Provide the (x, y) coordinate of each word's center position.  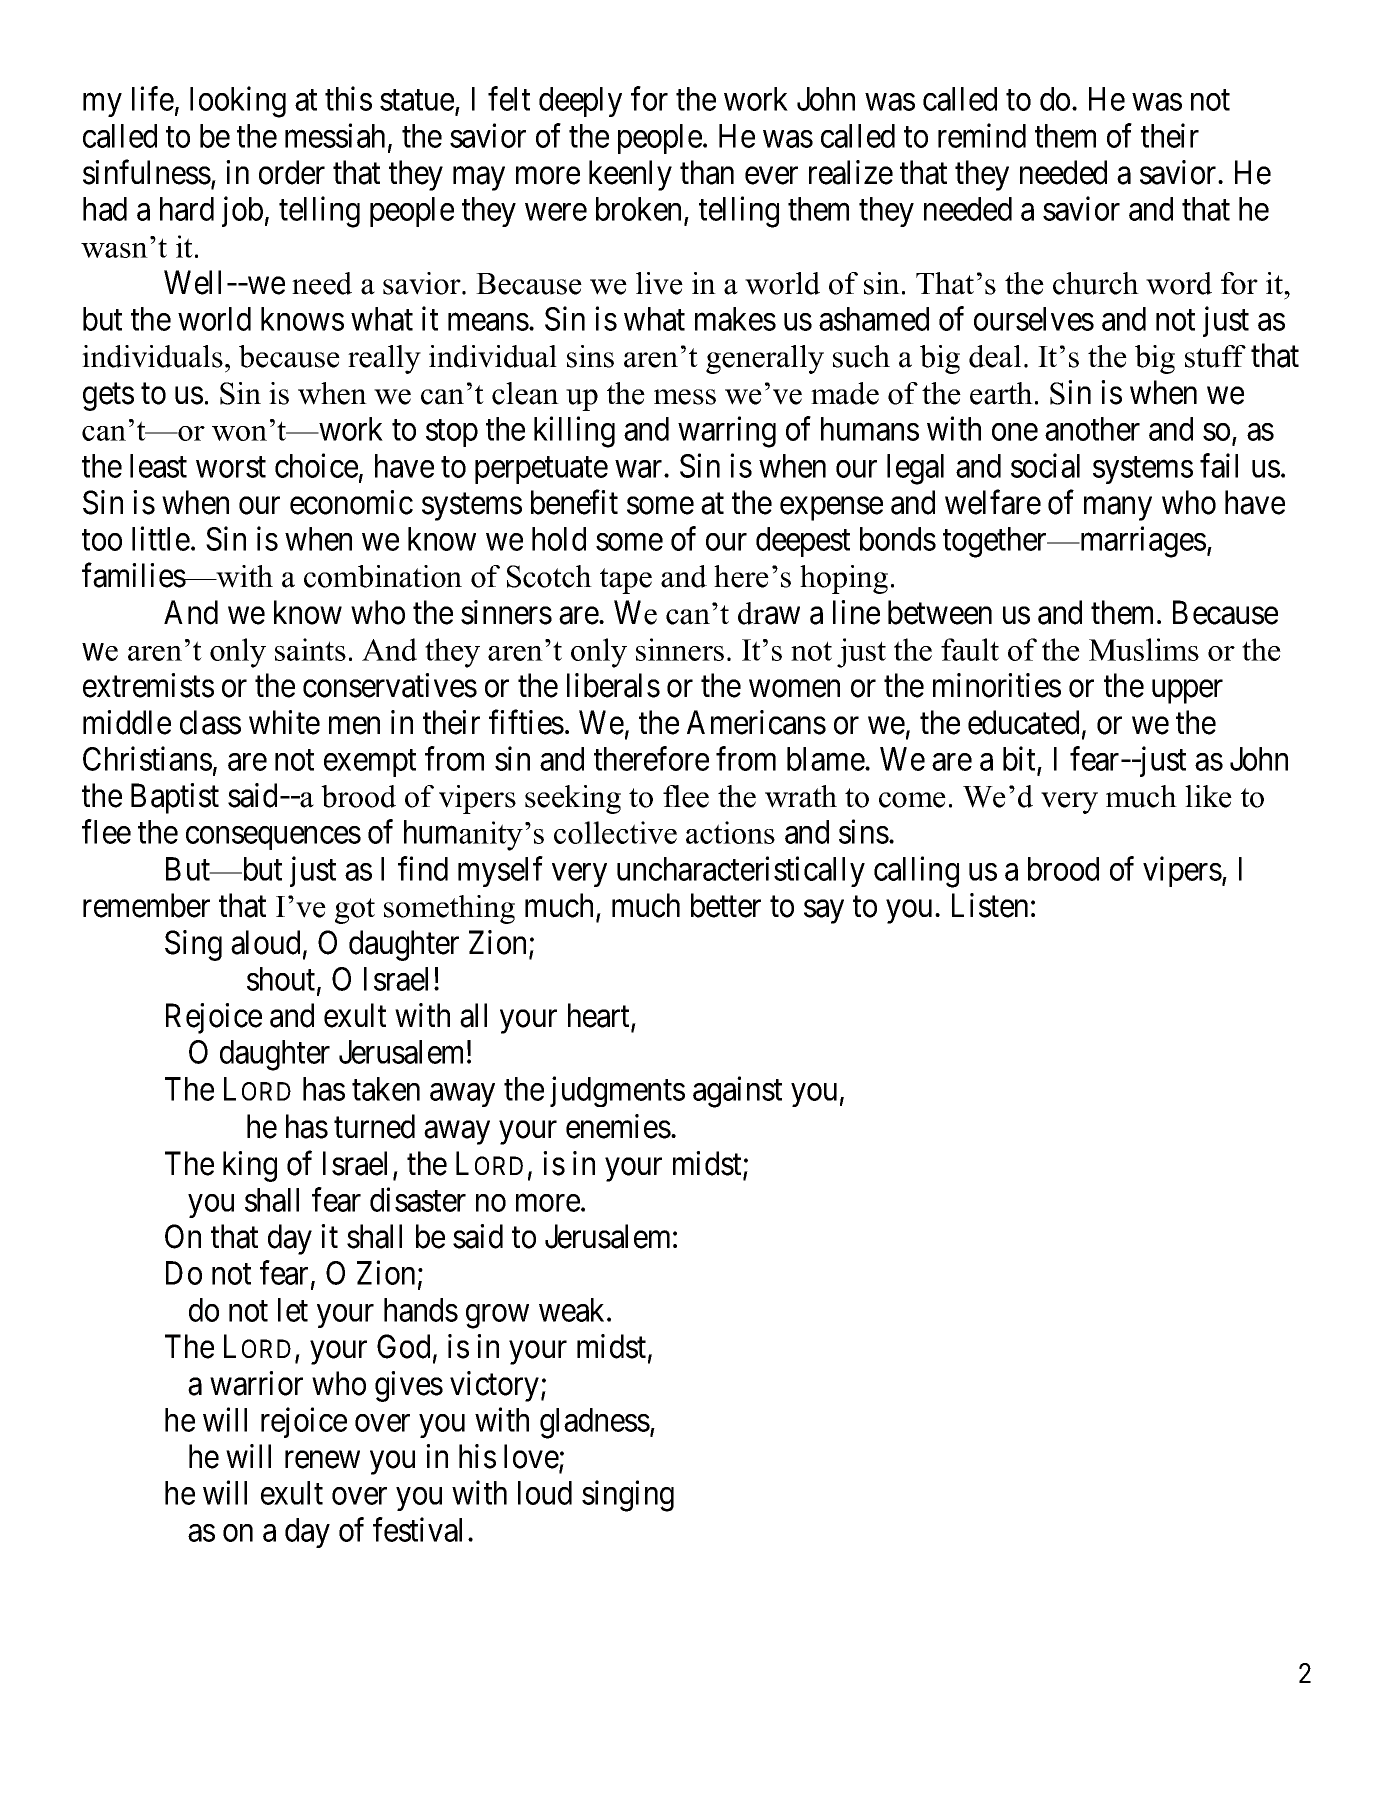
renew (322, 1460)
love (532, 1457)
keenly (630, 175)
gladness (595, 1423)
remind (982, 135)
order (292, 172)
